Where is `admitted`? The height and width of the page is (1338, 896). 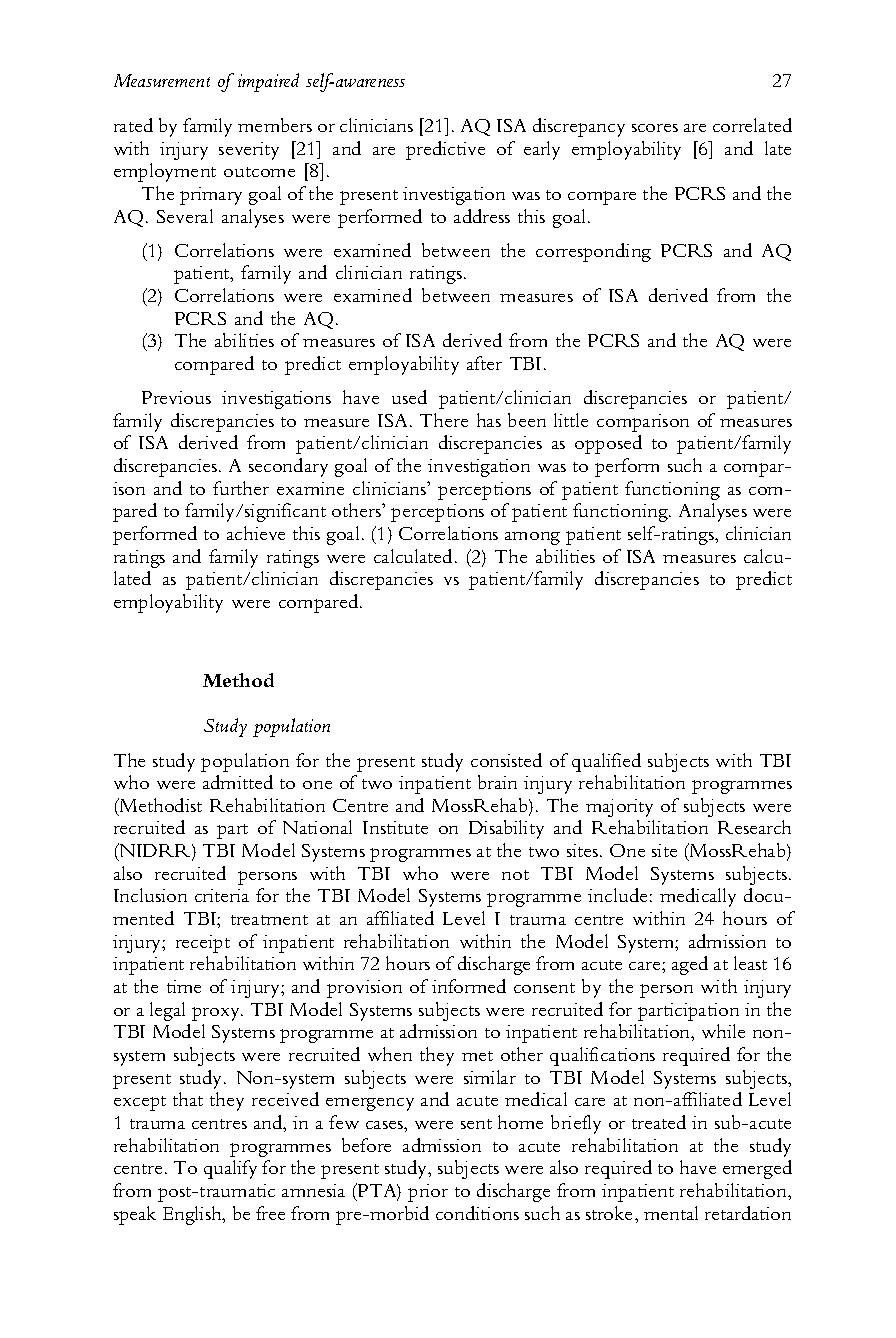 admitted is located at coordinates (238, 782).
